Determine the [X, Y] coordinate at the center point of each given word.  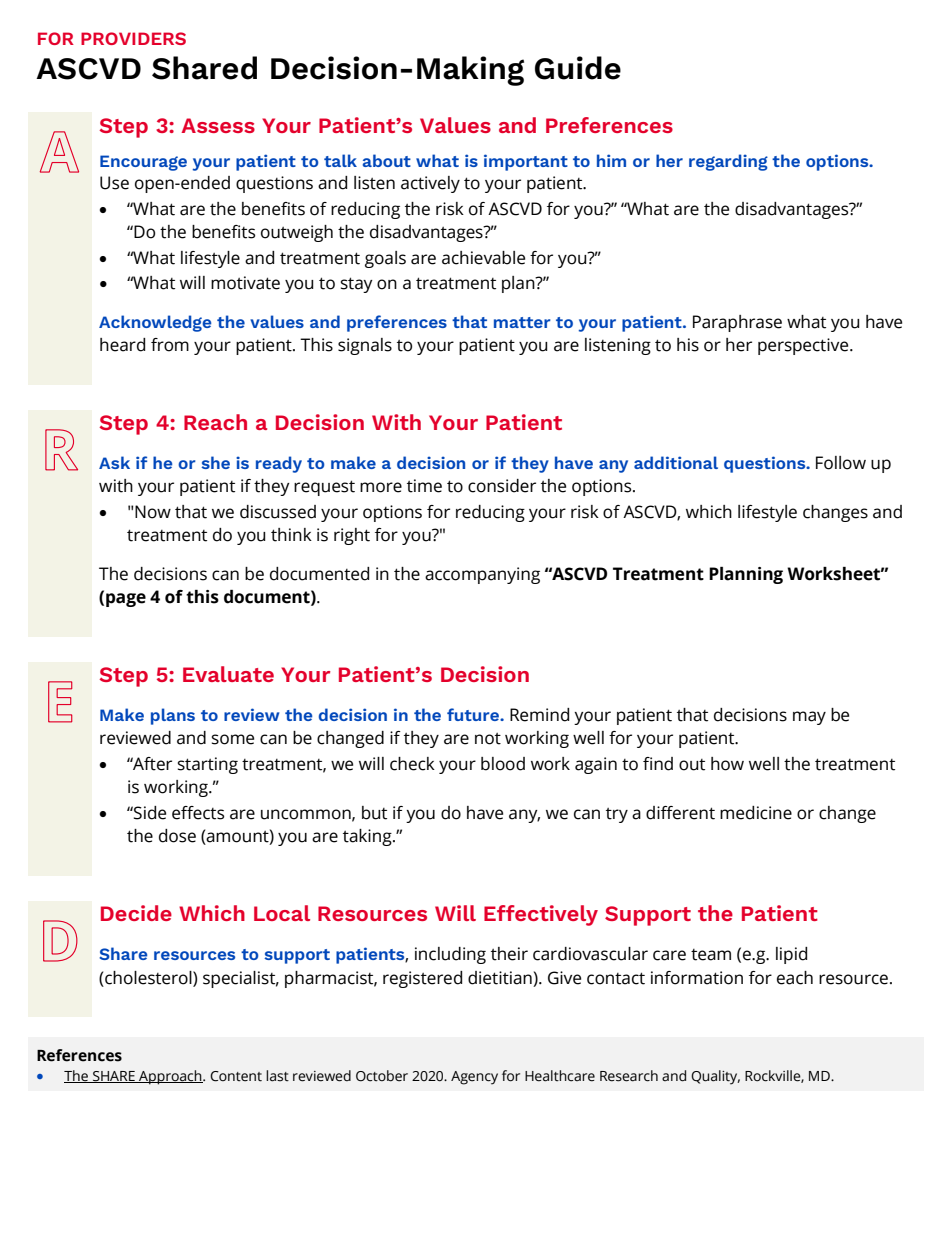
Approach [170, 1077]
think [291, 535]
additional [676, 462]
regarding [728, 162]
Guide [578, 68]
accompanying [482, 575]
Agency [474, 1078]
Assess [218, 125]
